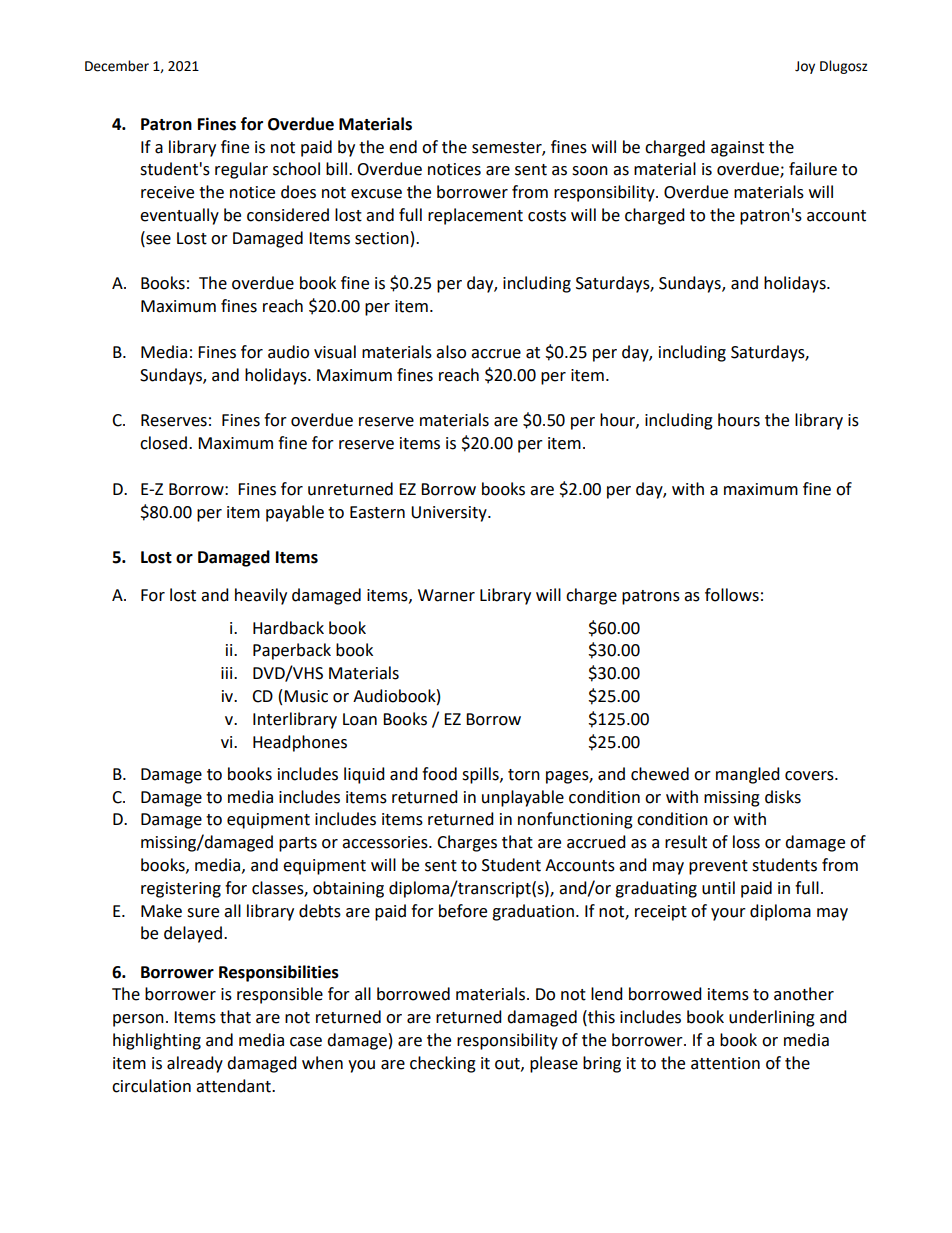 The width and height of the image is (952, 1233). I want to click on already, so click(195, 1064).
